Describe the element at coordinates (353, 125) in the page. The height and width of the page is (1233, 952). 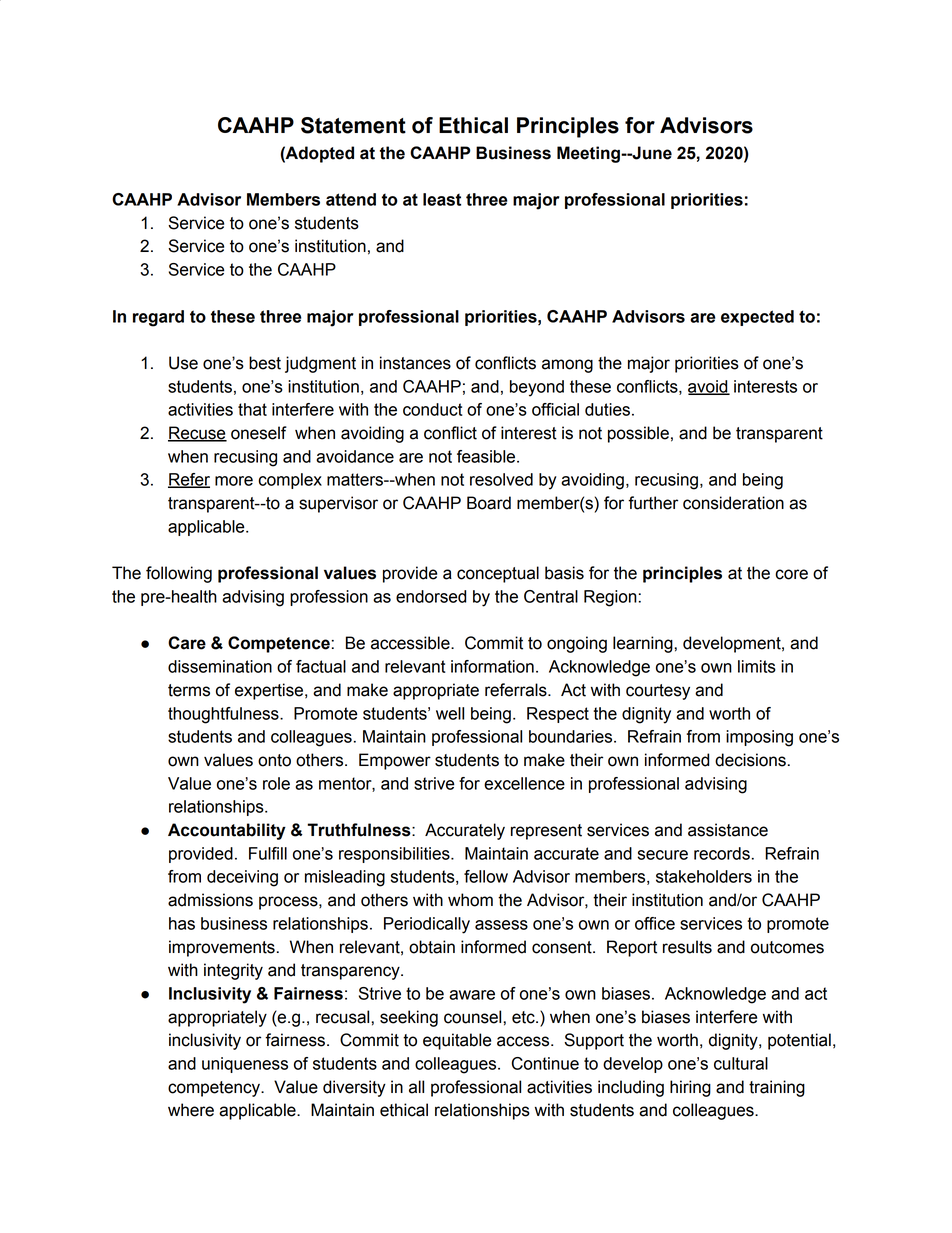
I see `Statement` at that location.
